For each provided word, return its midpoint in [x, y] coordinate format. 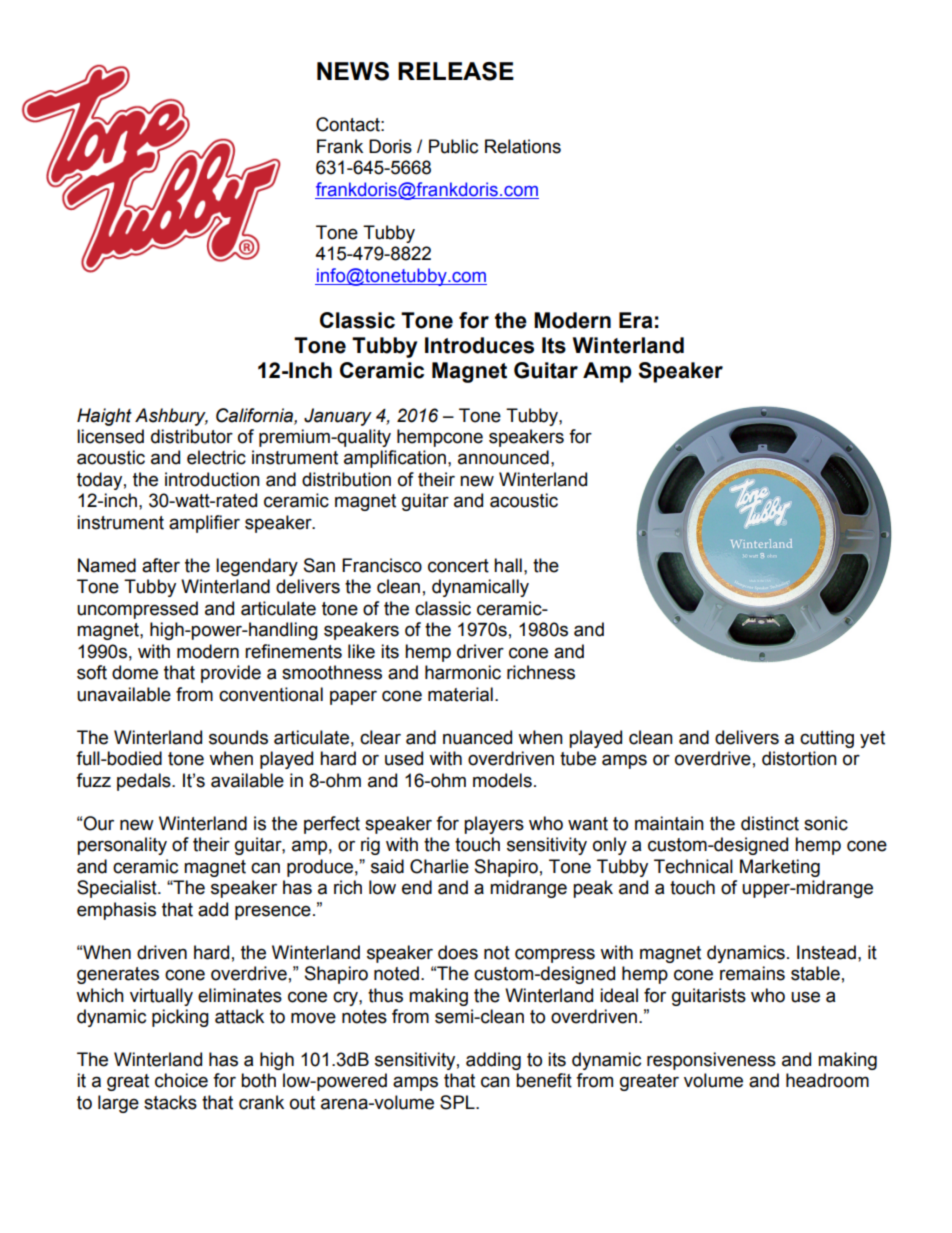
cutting [827, 739]
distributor [192, 436]
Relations [523, 146]
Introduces [479, 345]
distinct [770, 823]
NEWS [353, 71]
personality [122, 846]
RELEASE [456, 71]
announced [503, 457]
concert [458, 566]
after [161, 565]
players [494, 825]
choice [181, 1080]
